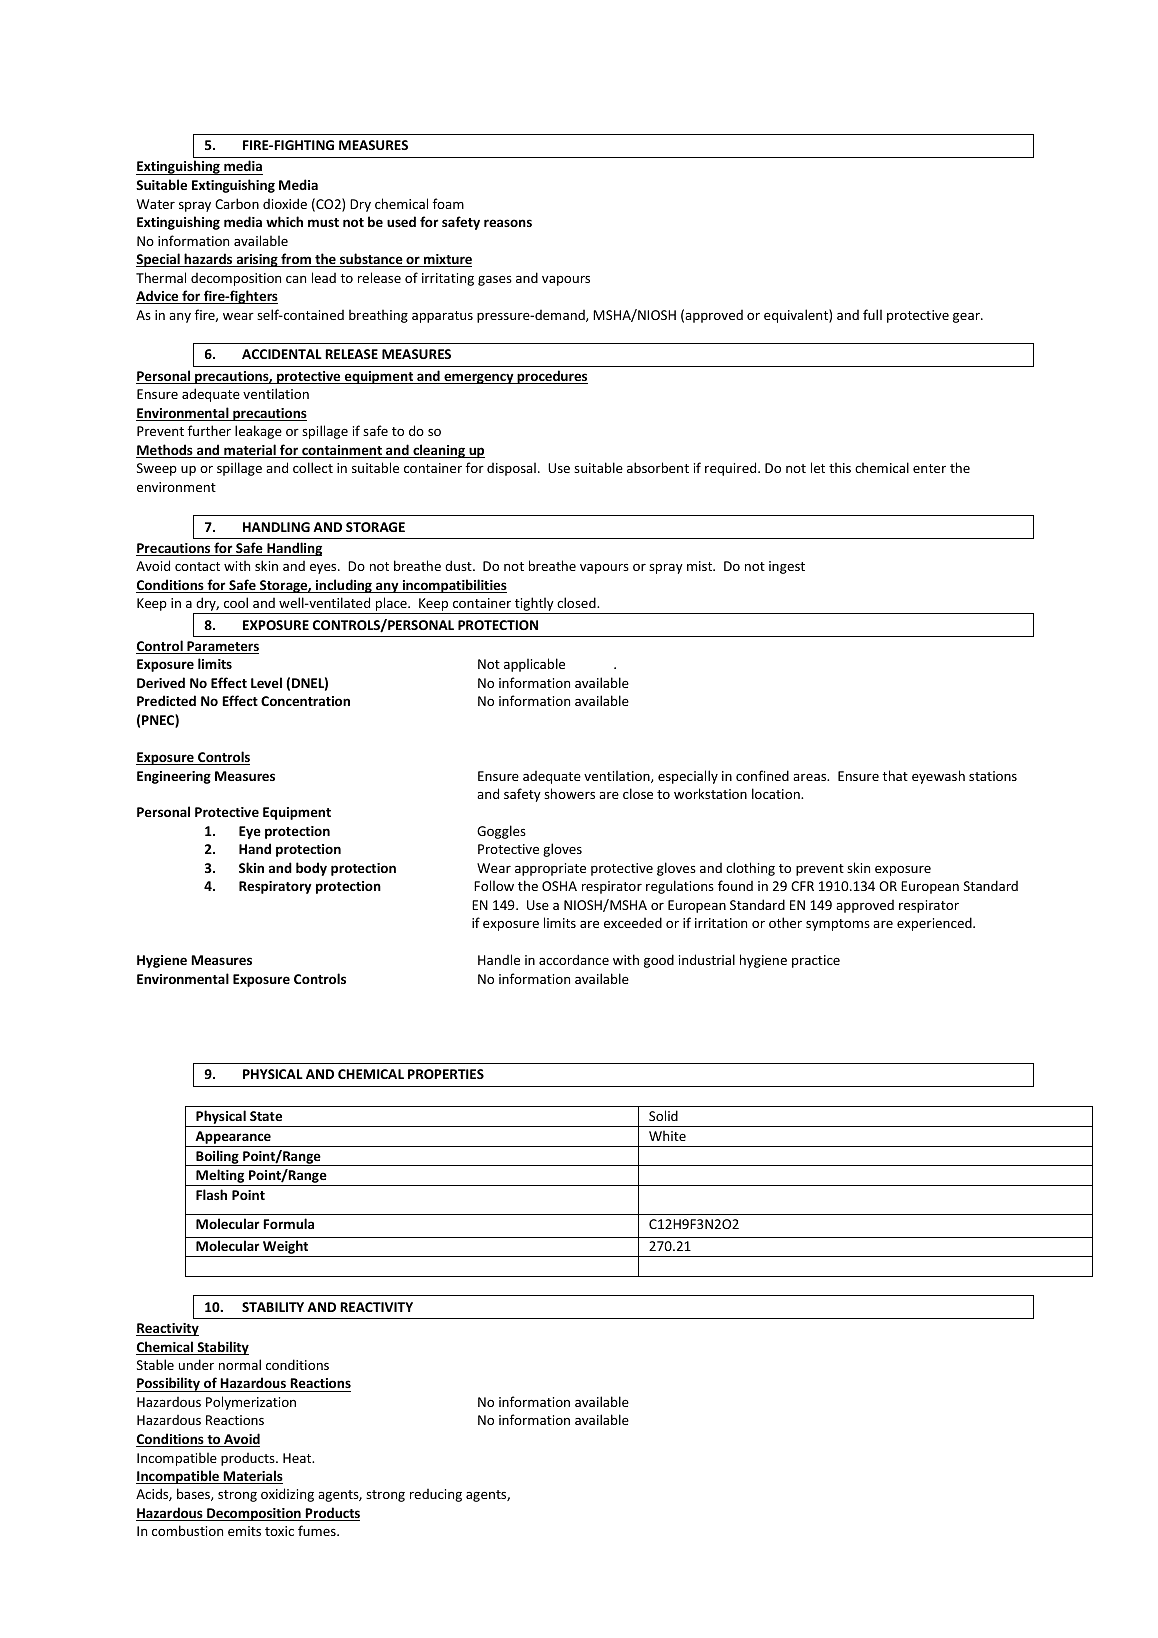  Describe the element at coordinates (534, 665) in the screenshot. I see `applicable` at that location.
